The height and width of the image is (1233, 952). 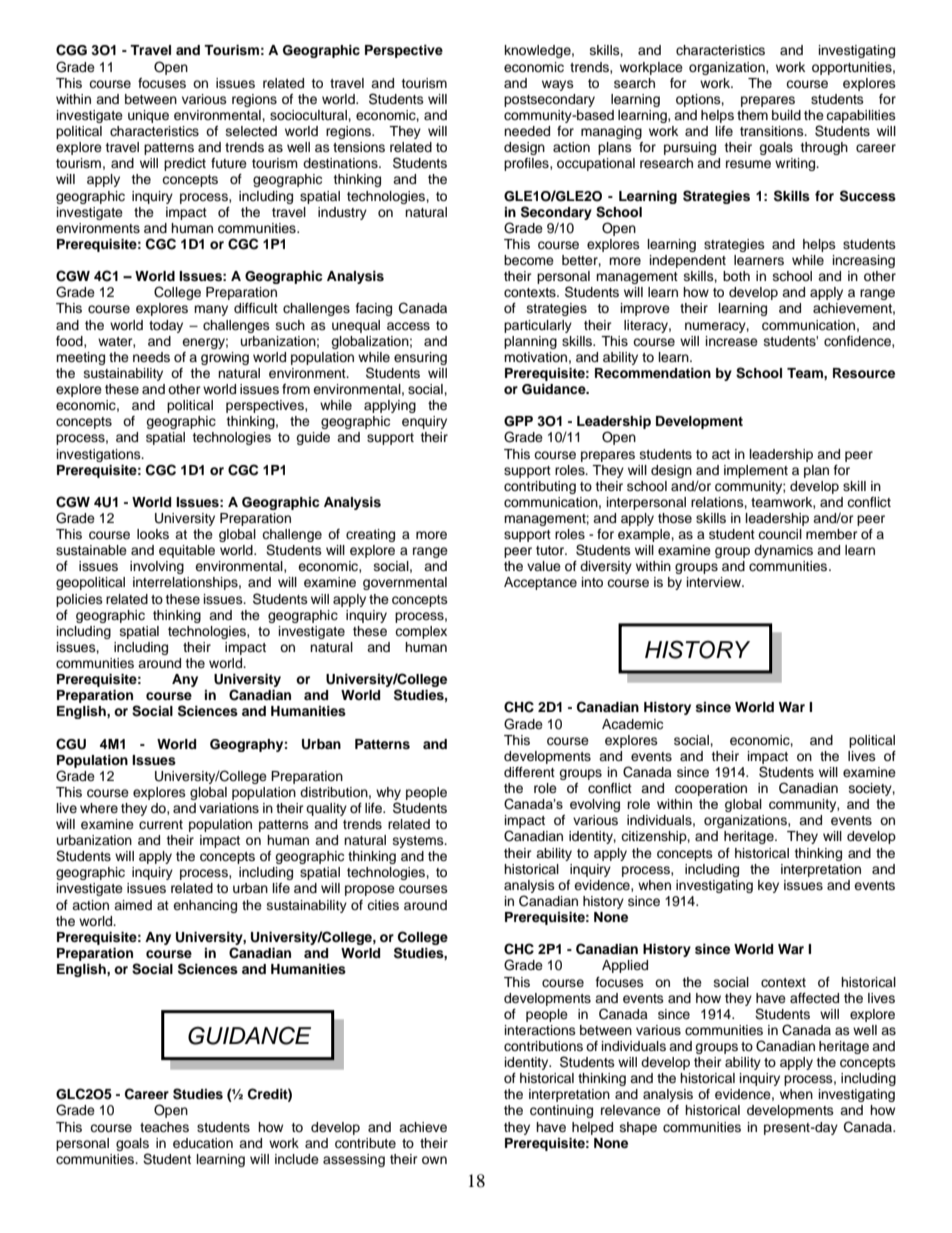 What do you see at coordinates (527, 131) in the image?
I see `needed` at bounding box center [527, 131].
